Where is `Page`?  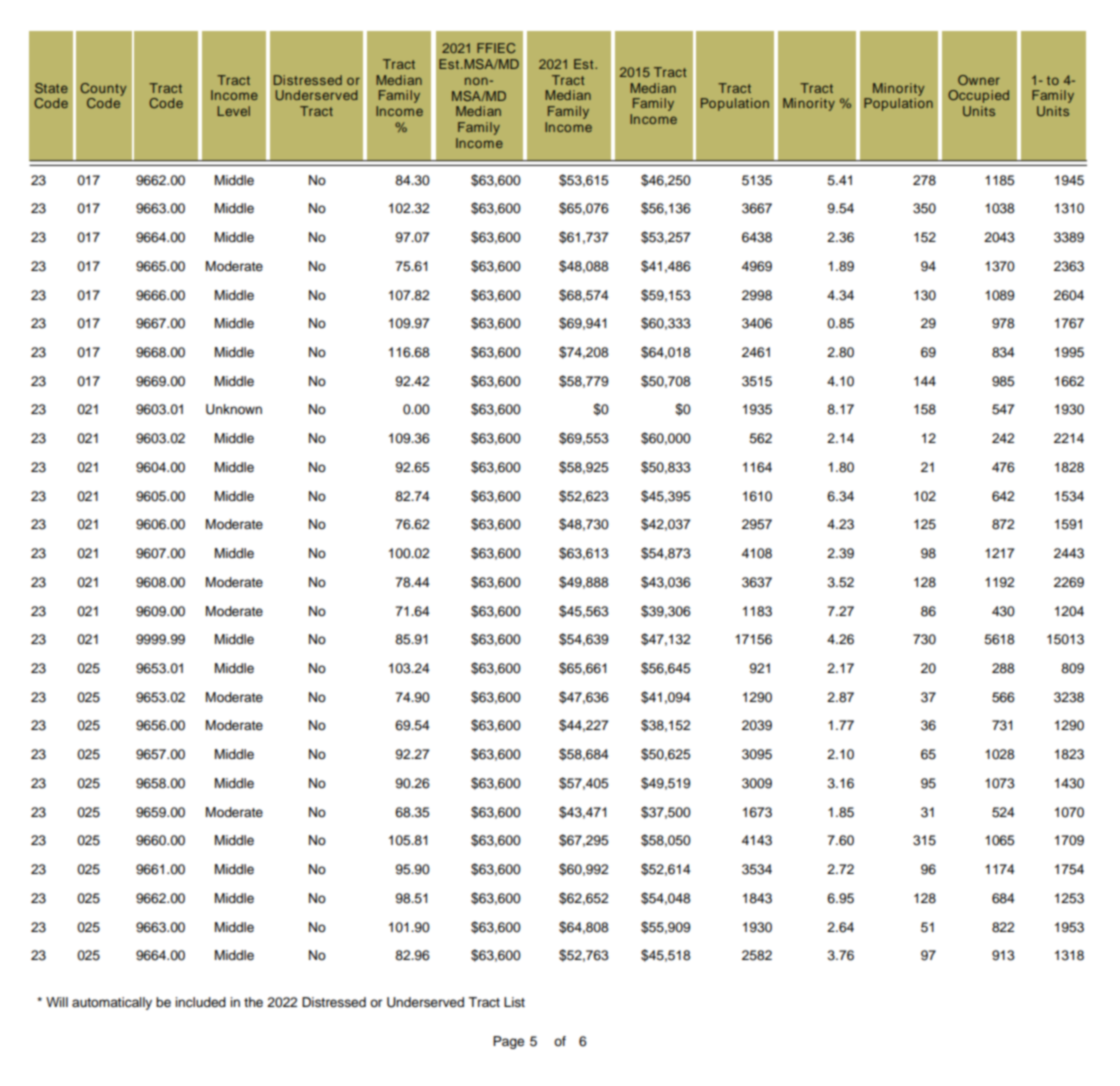
Page is located at coordinates (508, 1042).
